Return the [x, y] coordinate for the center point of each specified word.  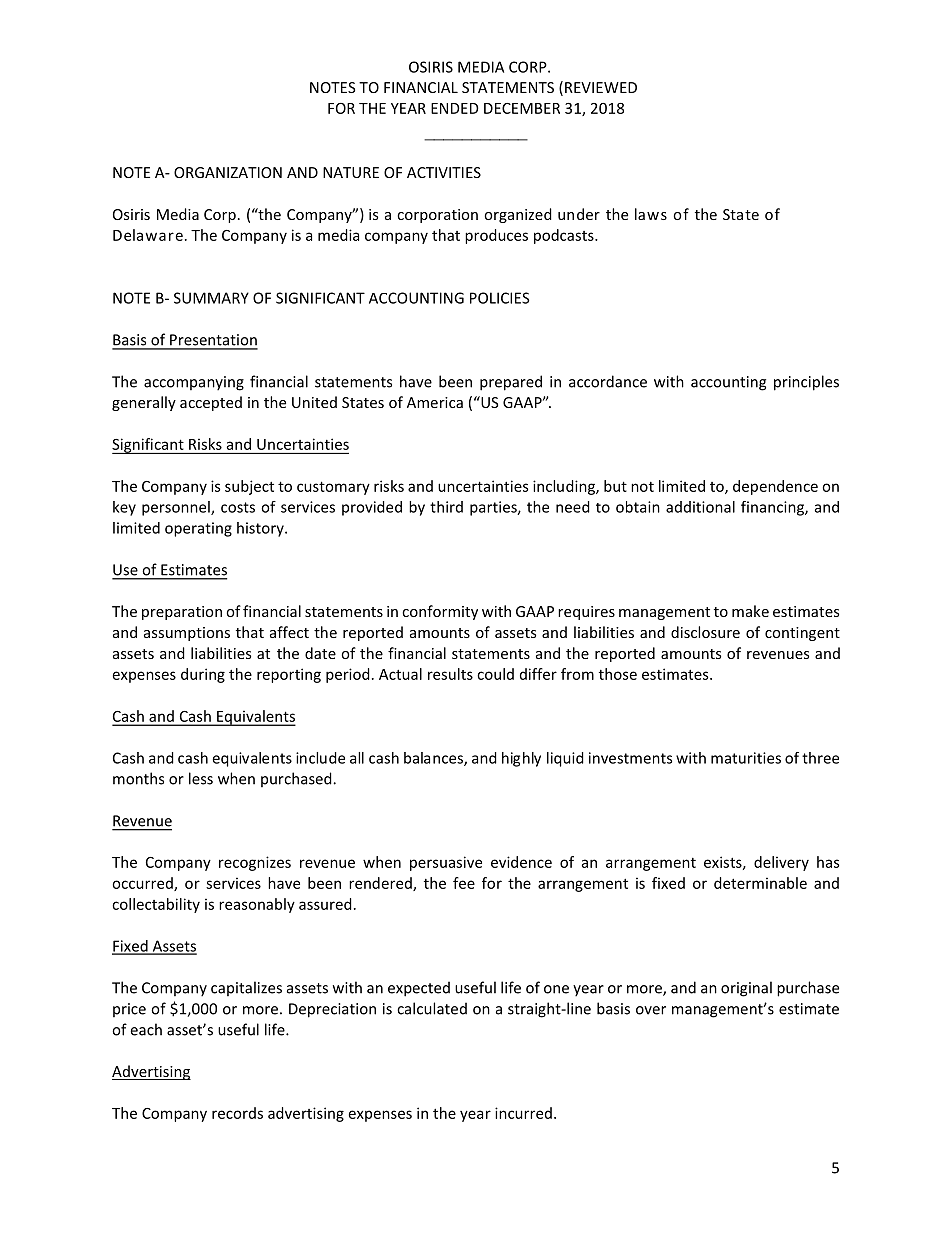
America [435, 402]
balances [434, 759]
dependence [775, 487]
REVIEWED [601, 87]
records [237, 1113]
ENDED [455, 108]
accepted [211, 403]
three [820, 758]
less [201, 778]
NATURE [351, 172]
